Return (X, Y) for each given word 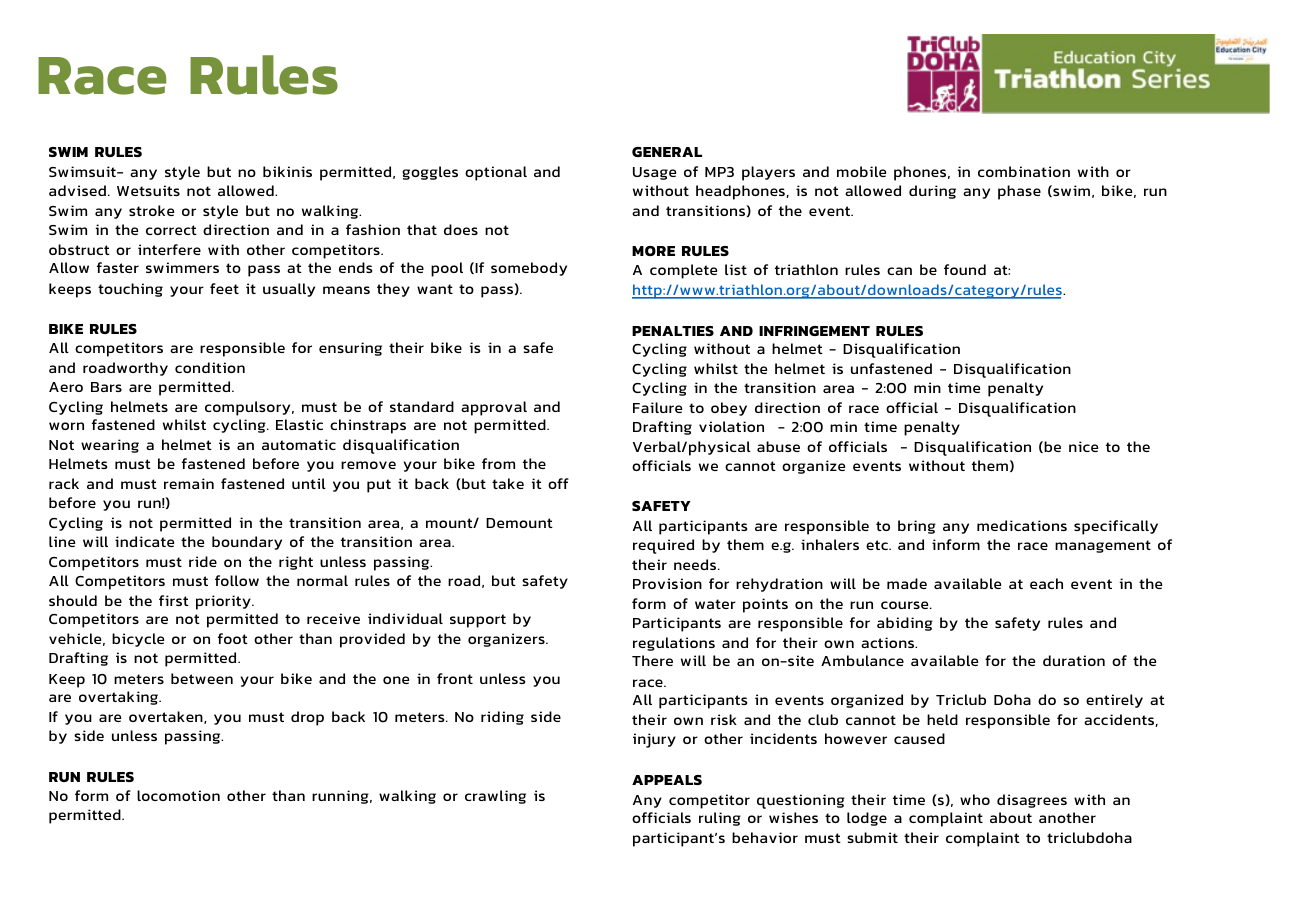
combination (1024, 171)
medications (1022, 525)
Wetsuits (148, 190)
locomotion (178, 795)
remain (189, 483)
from (498, 463)
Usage (654, 173)
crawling (495, 797)
